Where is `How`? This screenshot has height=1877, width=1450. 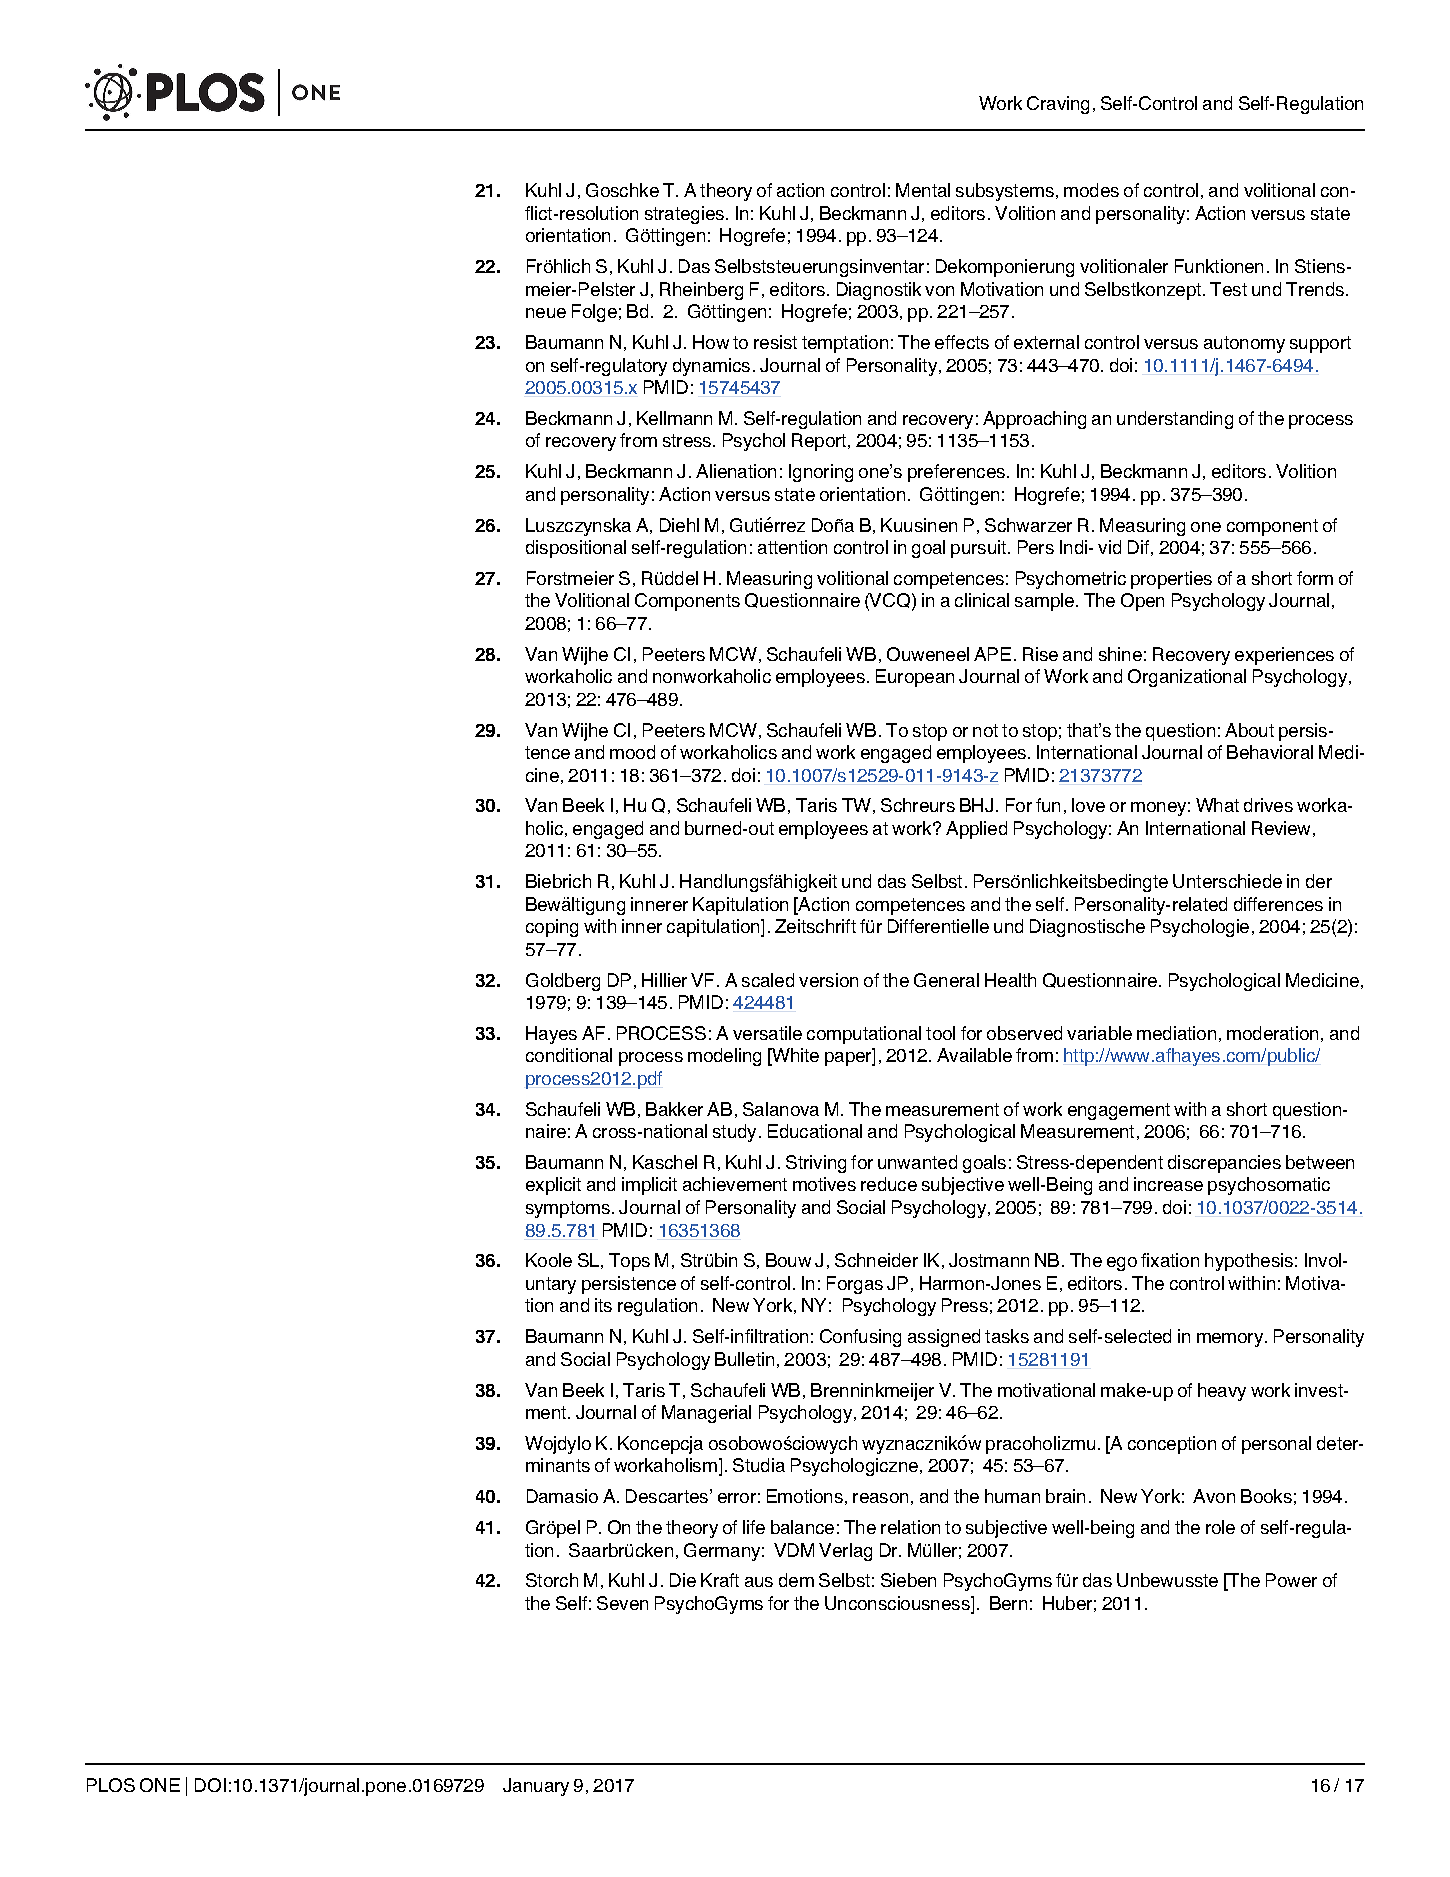 How is located at coordinates (711, 342).
